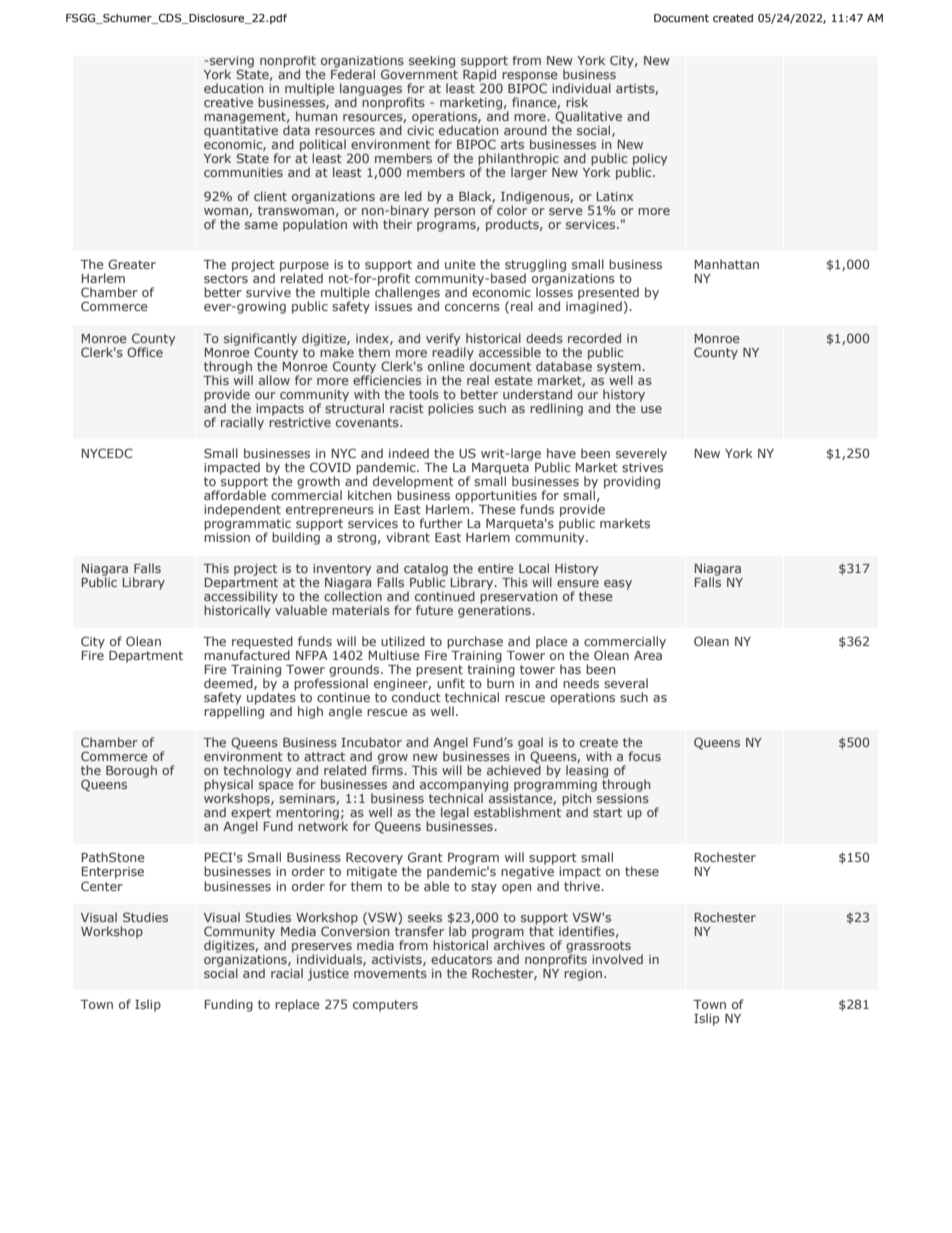 The image size is (952, 1233). Describe the element at coordinates (228, 102) in the screenshot. I see `creative` at that location.
